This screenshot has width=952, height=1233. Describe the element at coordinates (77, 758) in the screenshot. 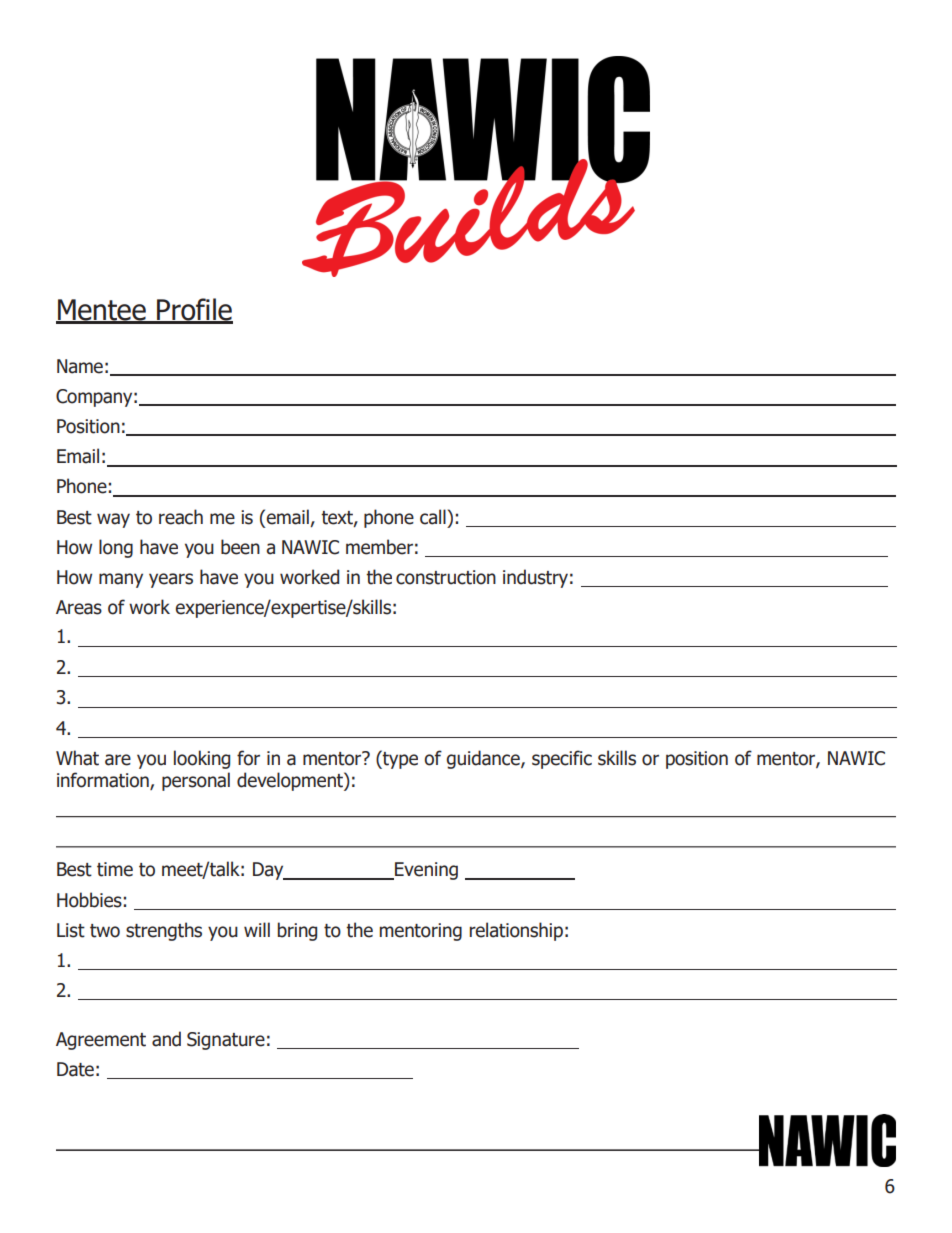

I see `What` at that location.
